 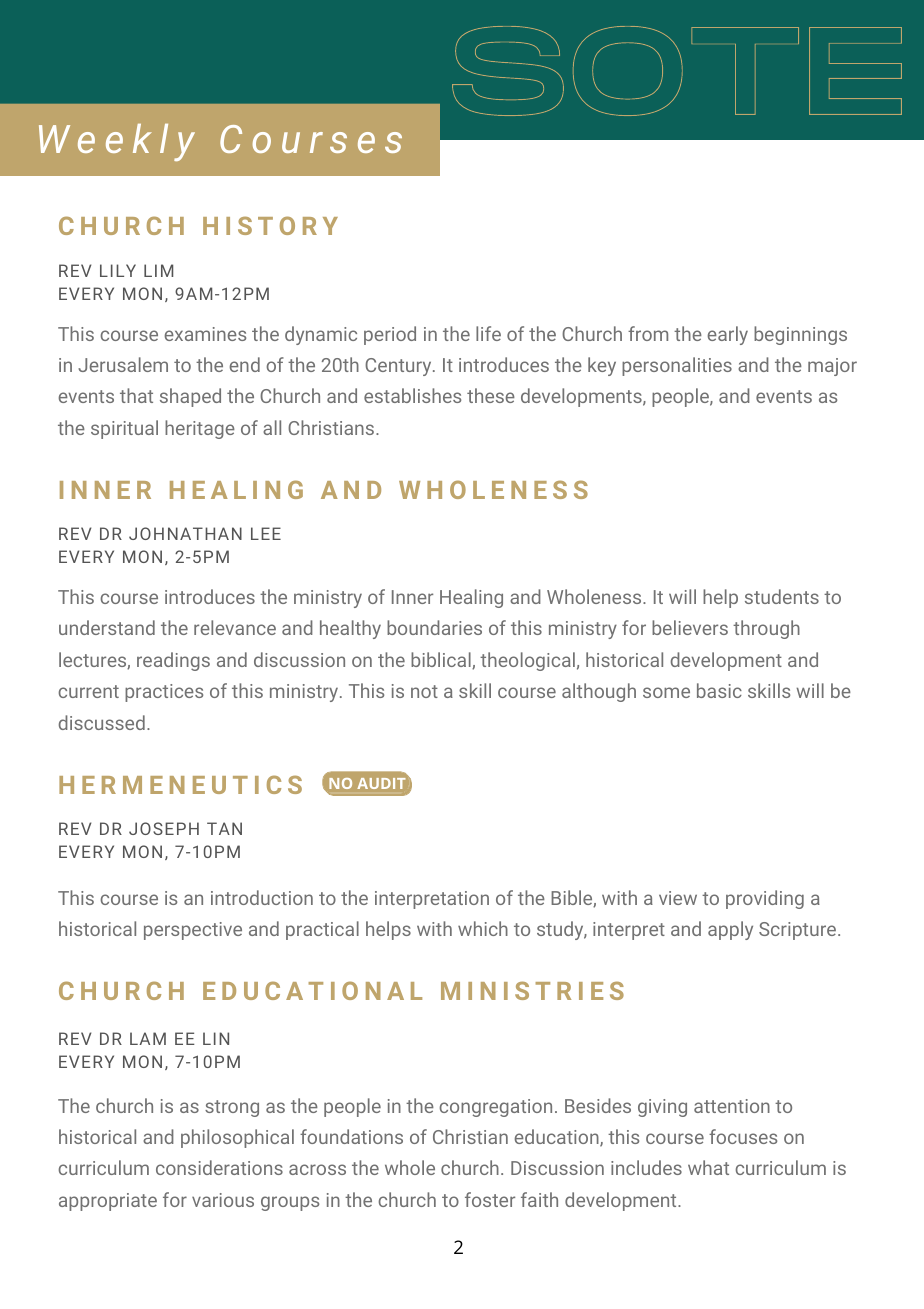 What do you see at coordinates (483, 928) in the image?
I see `which` at bounding box center [483, 928].
